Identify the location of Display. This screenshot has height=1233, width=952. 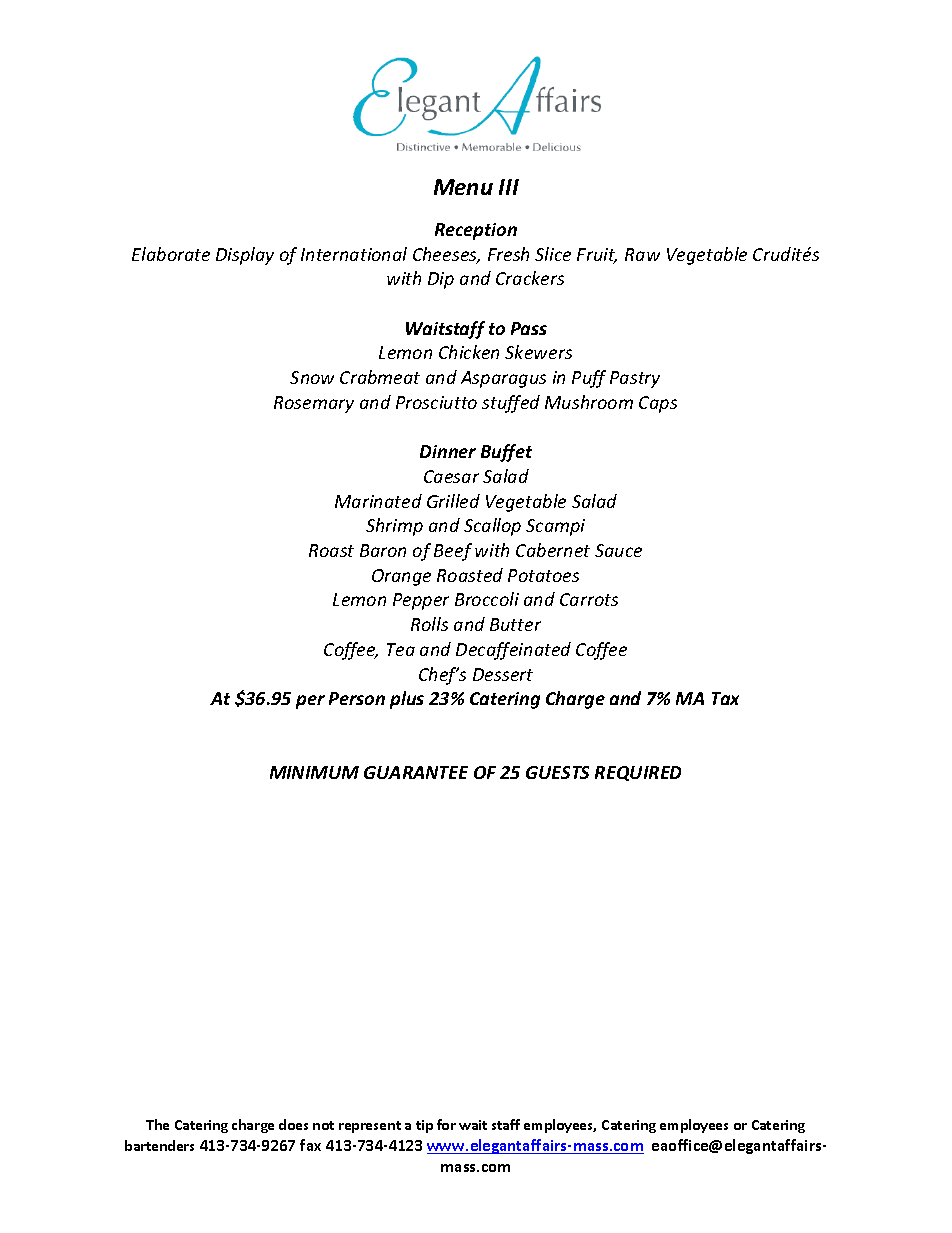
(245, 256).
